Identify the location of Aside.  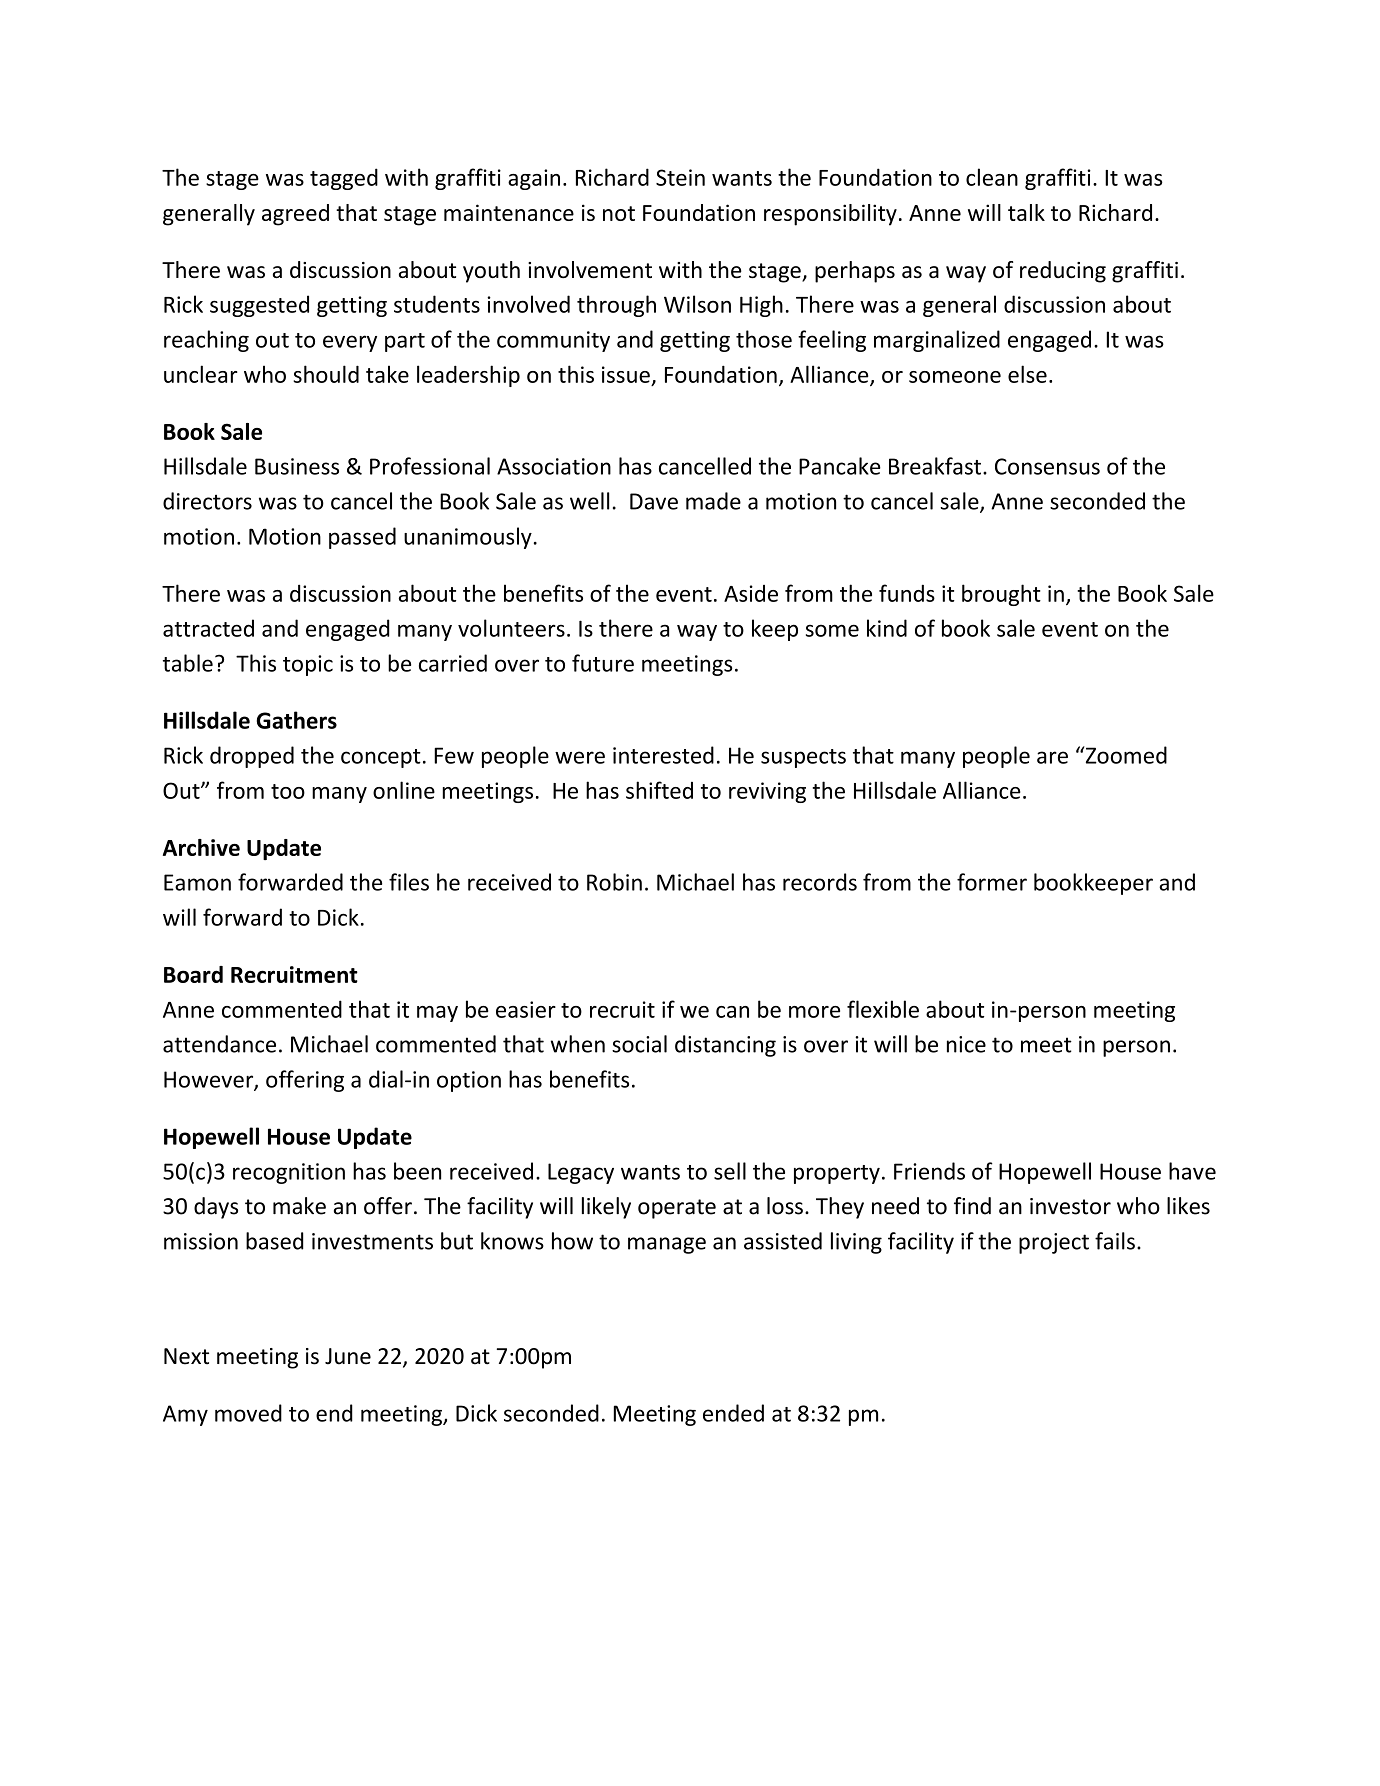
(751, 593).
